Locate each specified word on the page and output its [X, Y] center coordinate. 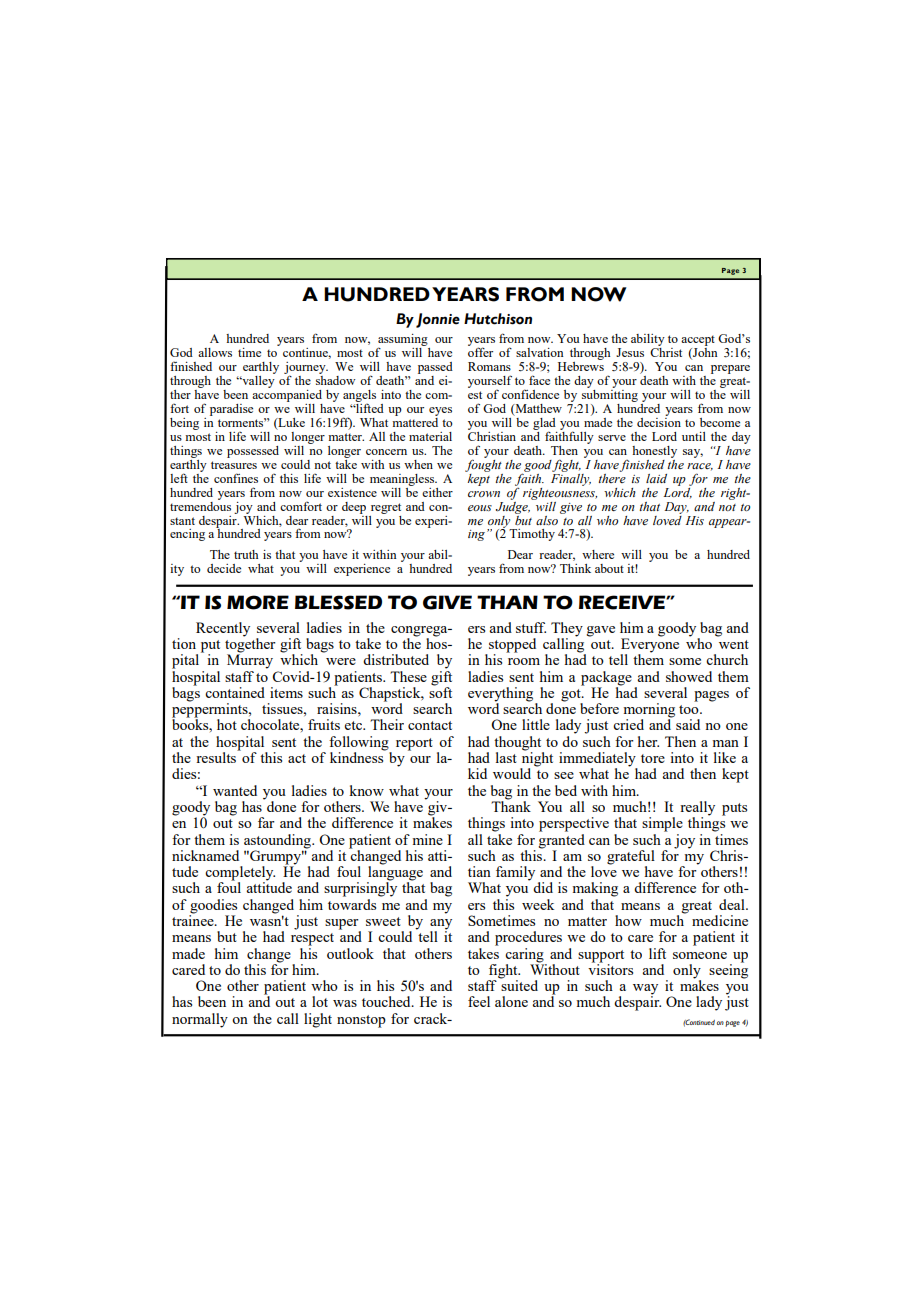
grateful [631, 858]
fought [483, 464]
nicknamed [205, 855]
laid [656, 478]
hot [227, 724]
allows [215, 352]
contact [430, 725]
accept [698, 340]
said [688, 724]
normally [200, 1020]
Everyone [649, 645]
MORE [258, 602]
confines [236, 478]
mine [428, 839]
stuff [531, 627]
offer [480, 351]
